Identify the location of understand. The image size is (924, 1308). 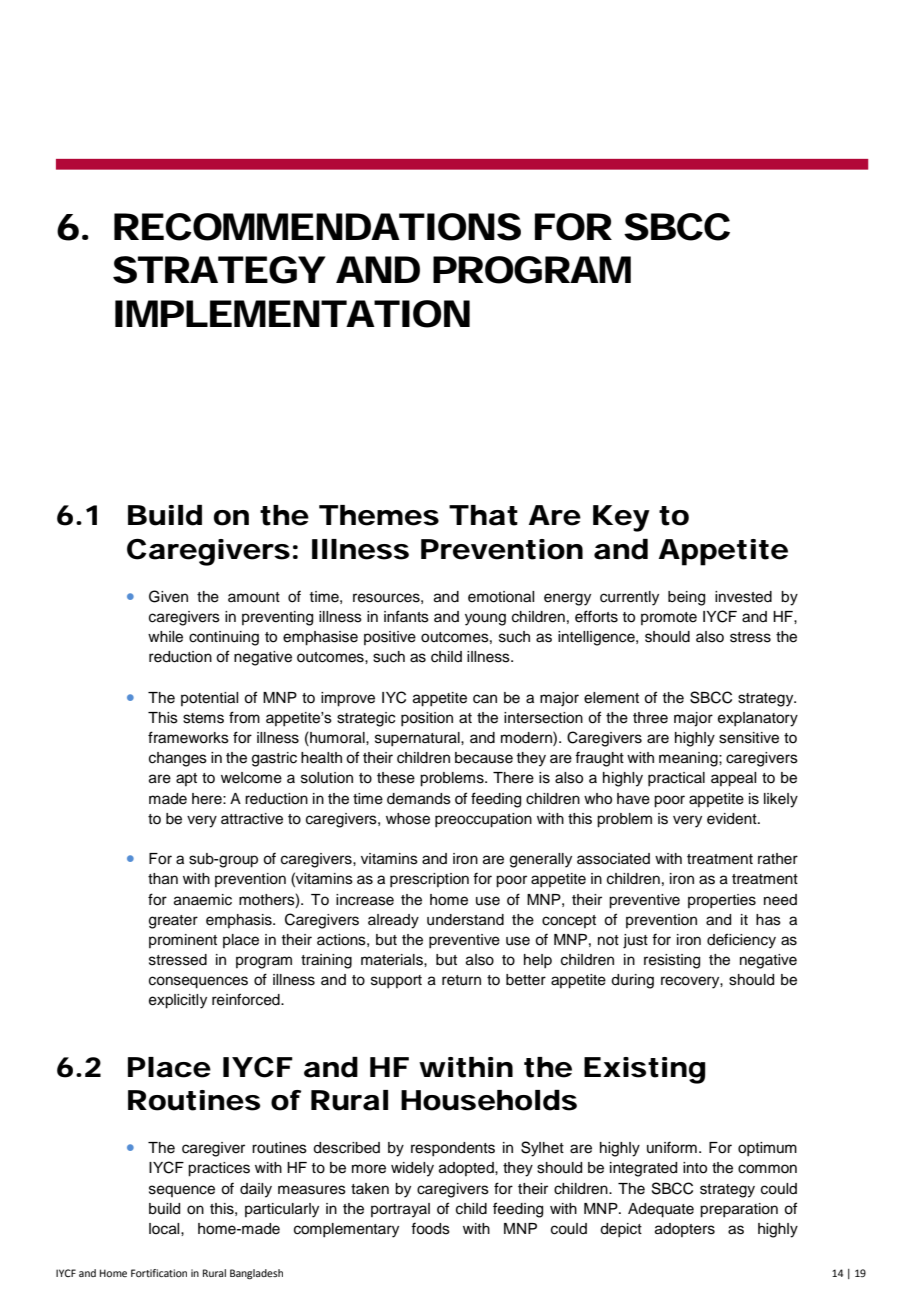
(465, 920).
